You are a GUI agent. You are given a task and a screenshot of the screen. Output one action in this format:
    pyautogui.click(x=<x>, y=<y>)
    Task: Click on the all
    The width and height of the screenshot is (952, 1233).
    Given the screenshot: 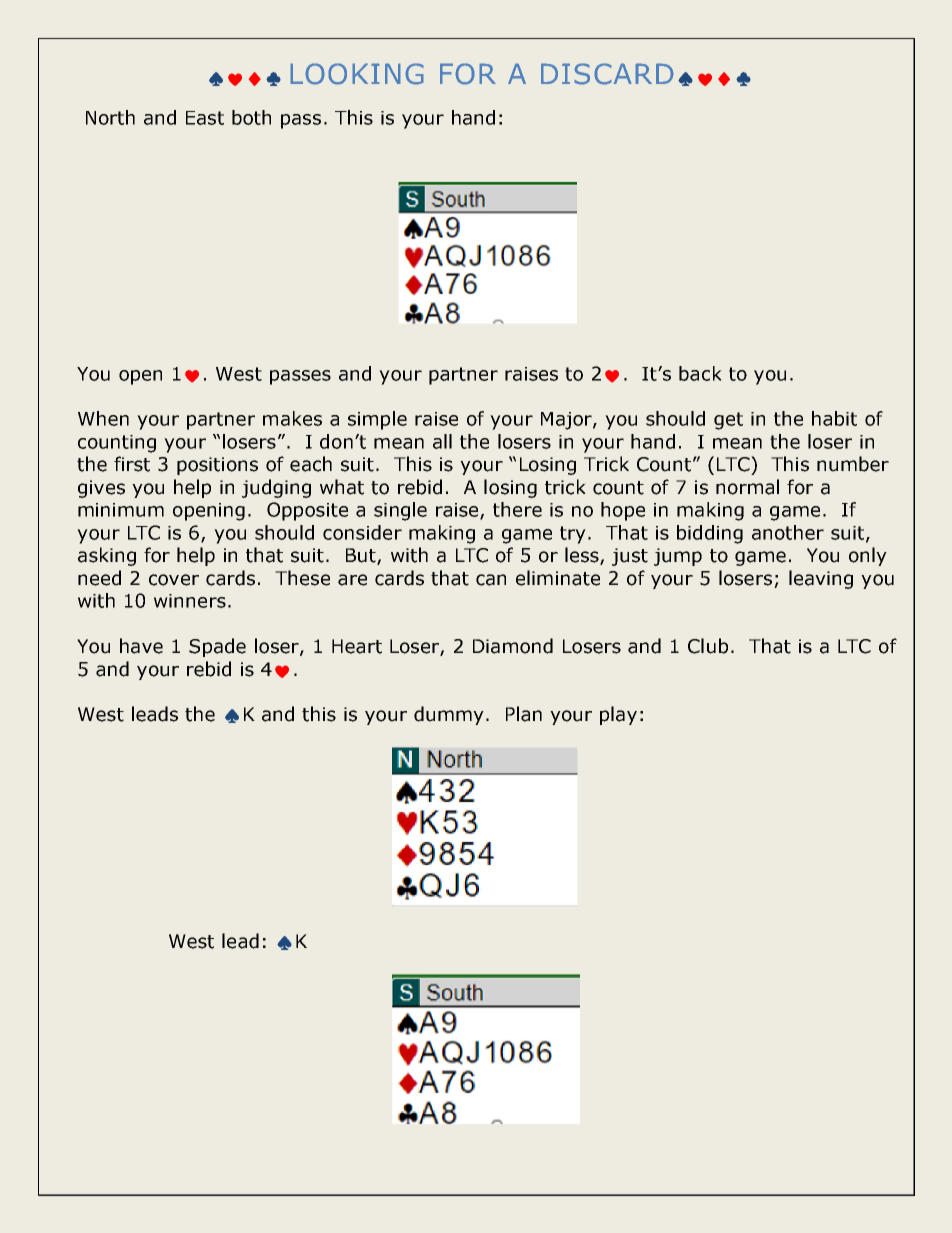 What is the action you would take?
    pyautogui.click(x=442, y=441)
